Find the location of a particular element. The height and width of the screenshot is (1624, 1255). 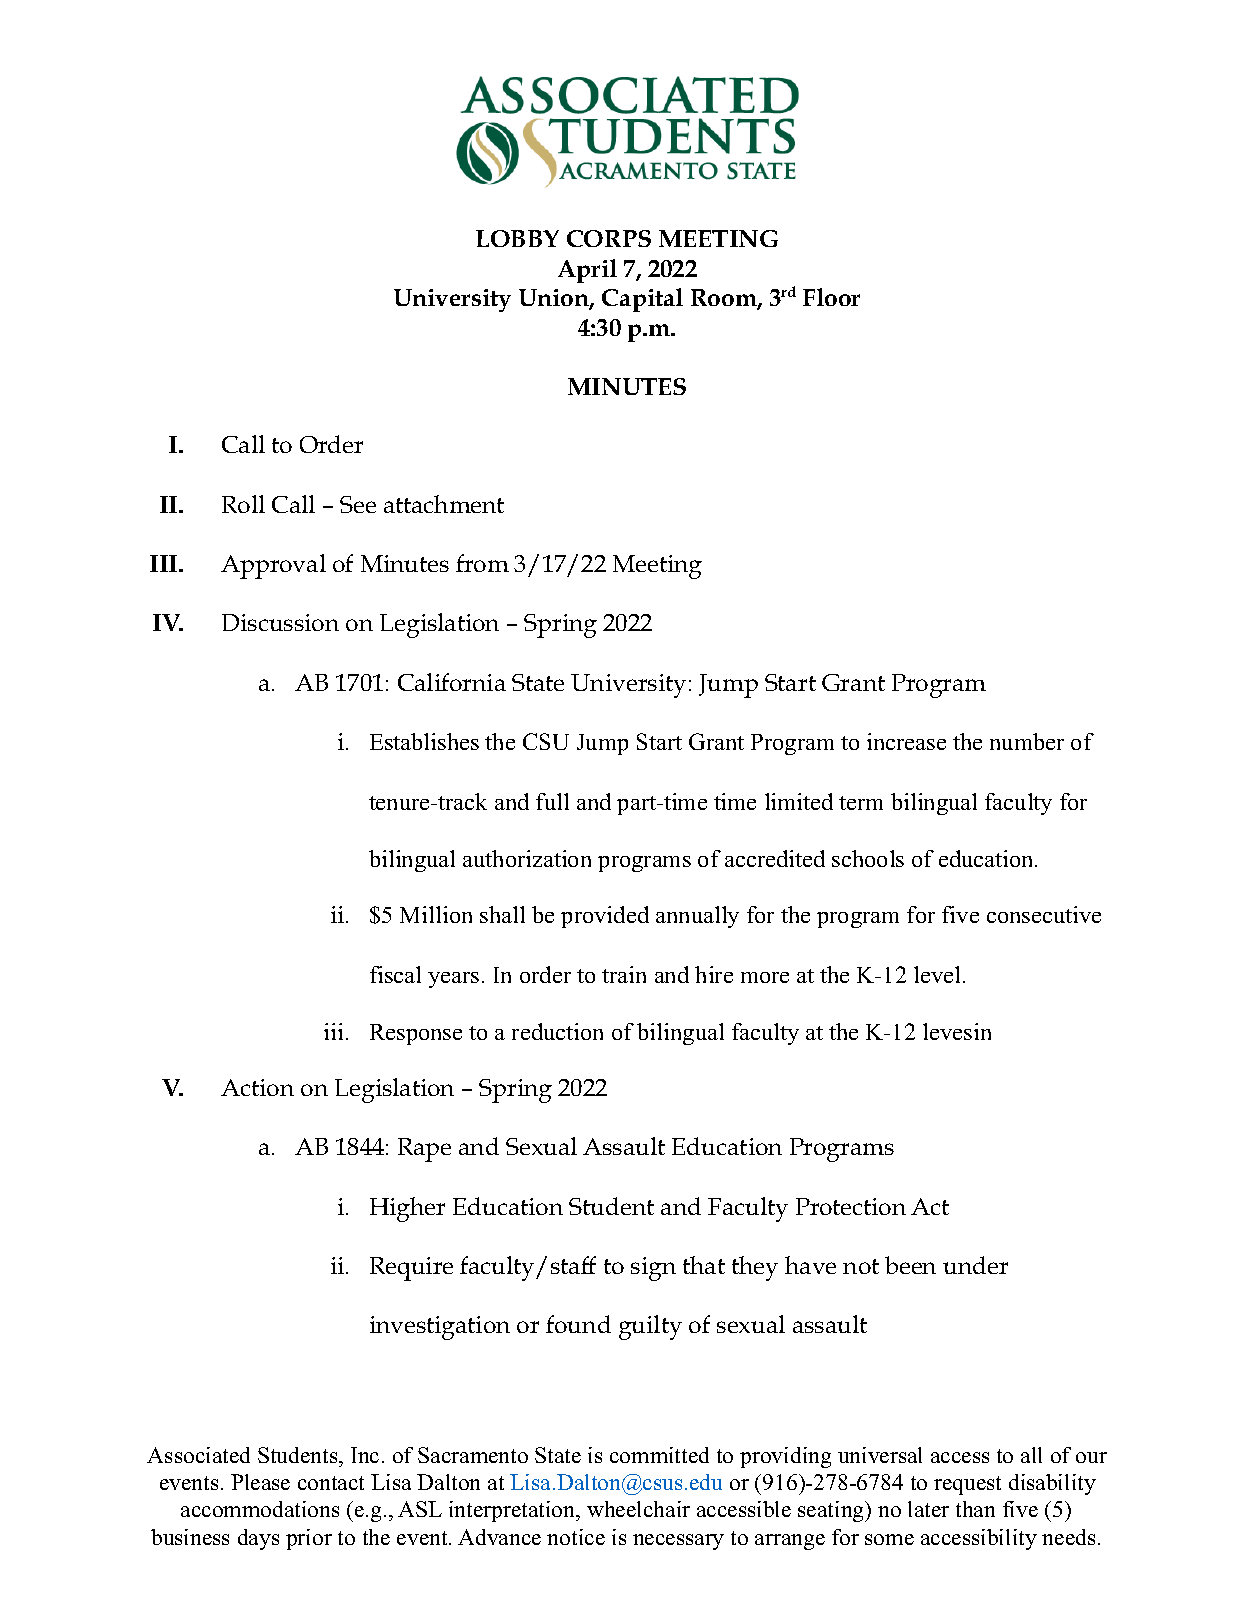

consecutive is located at coordinates (1044, 914).
